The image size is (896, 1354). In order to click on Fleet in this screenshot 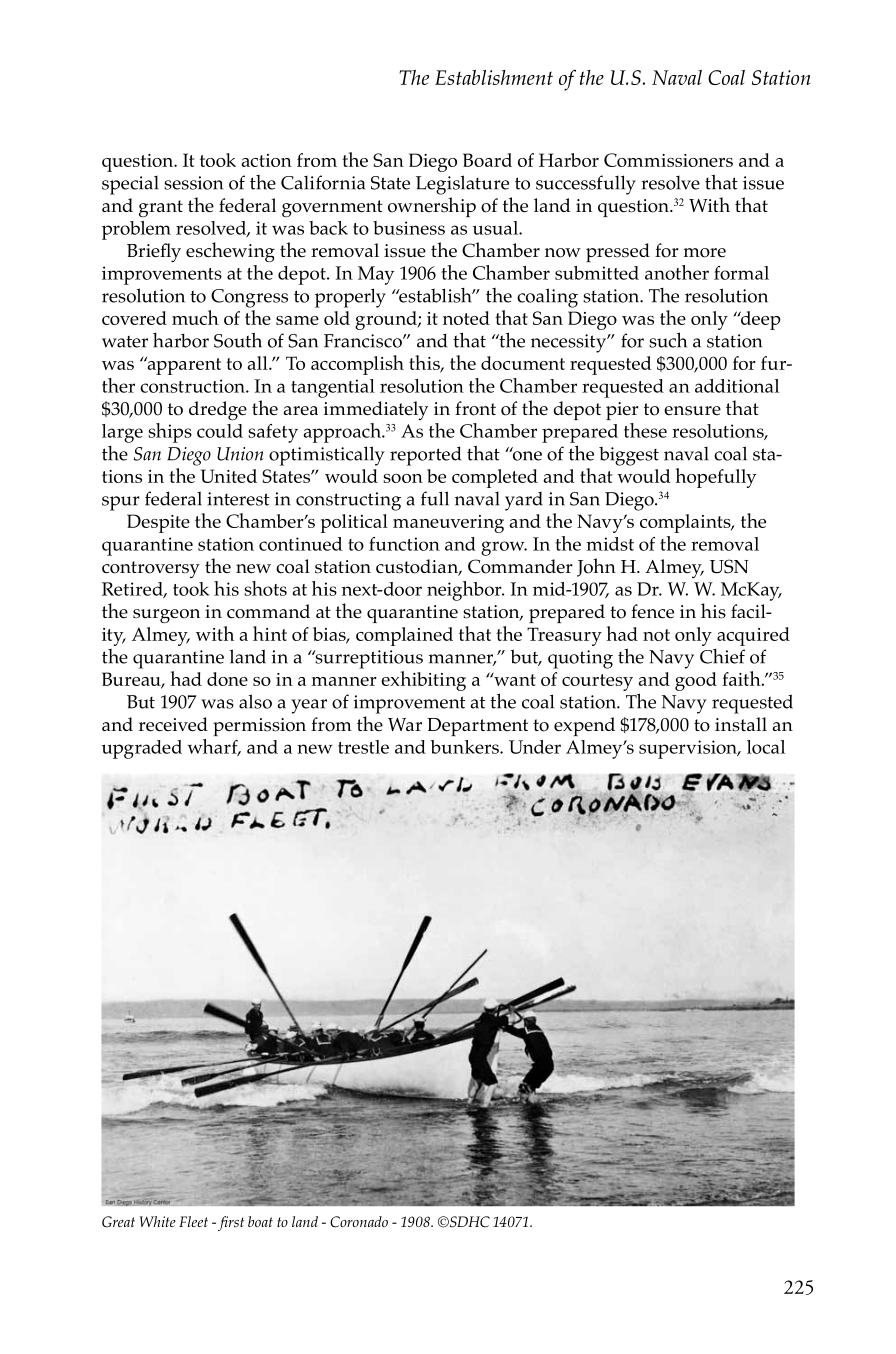, I will do `click(193, 1221)`.
